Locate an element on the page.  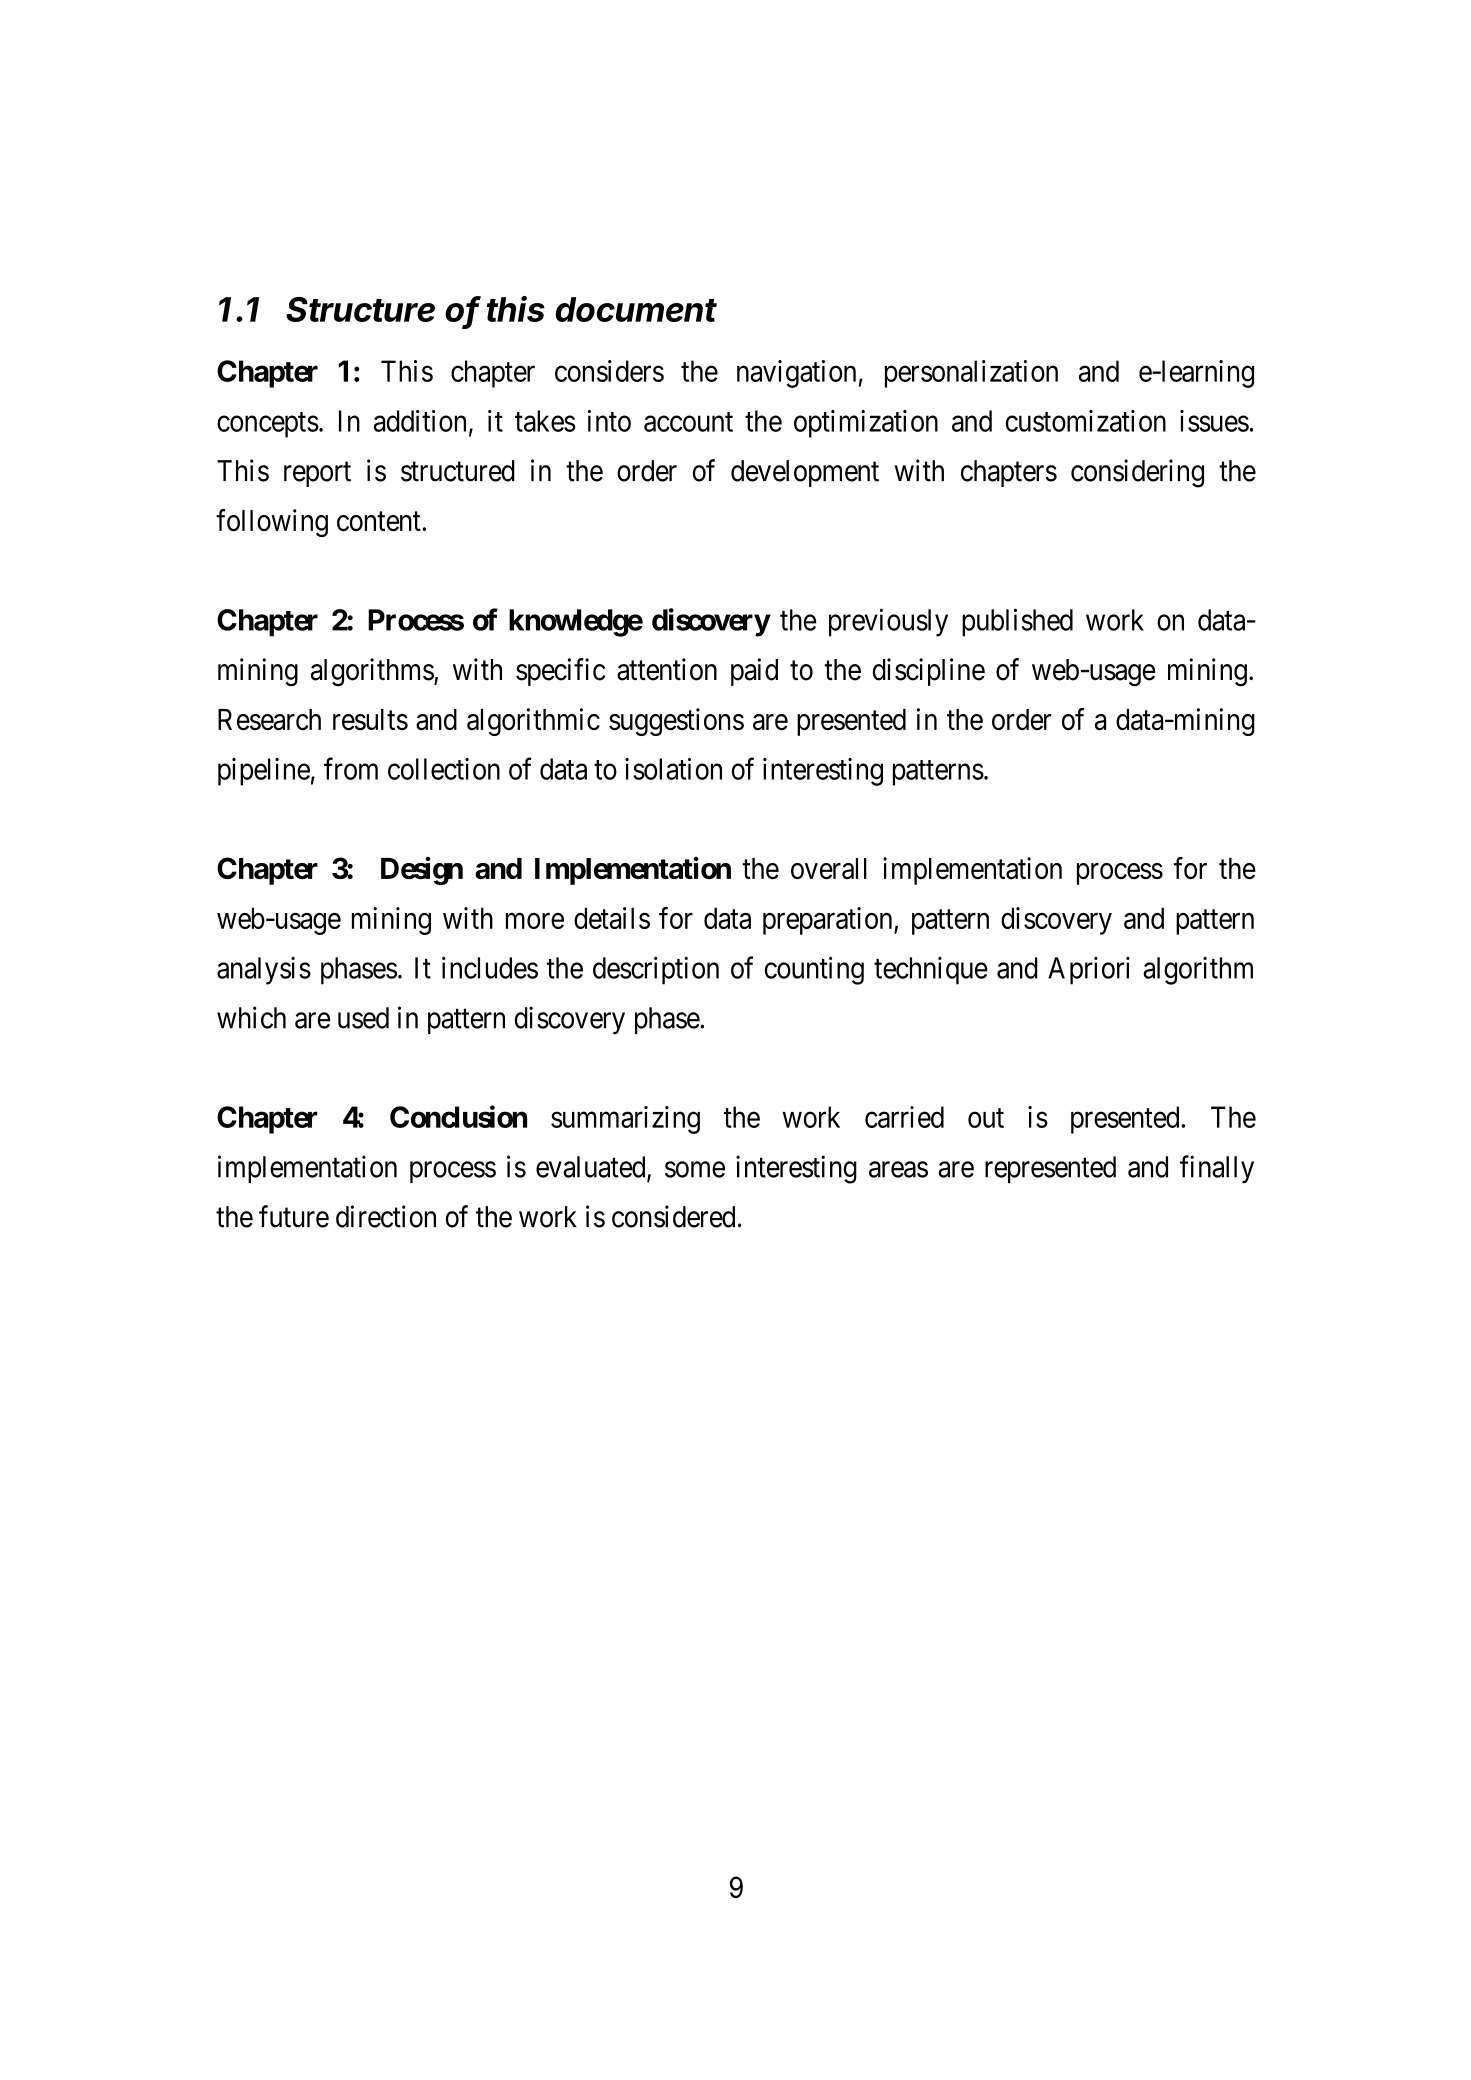
Apriori is located at coordinates (1089, 971).
